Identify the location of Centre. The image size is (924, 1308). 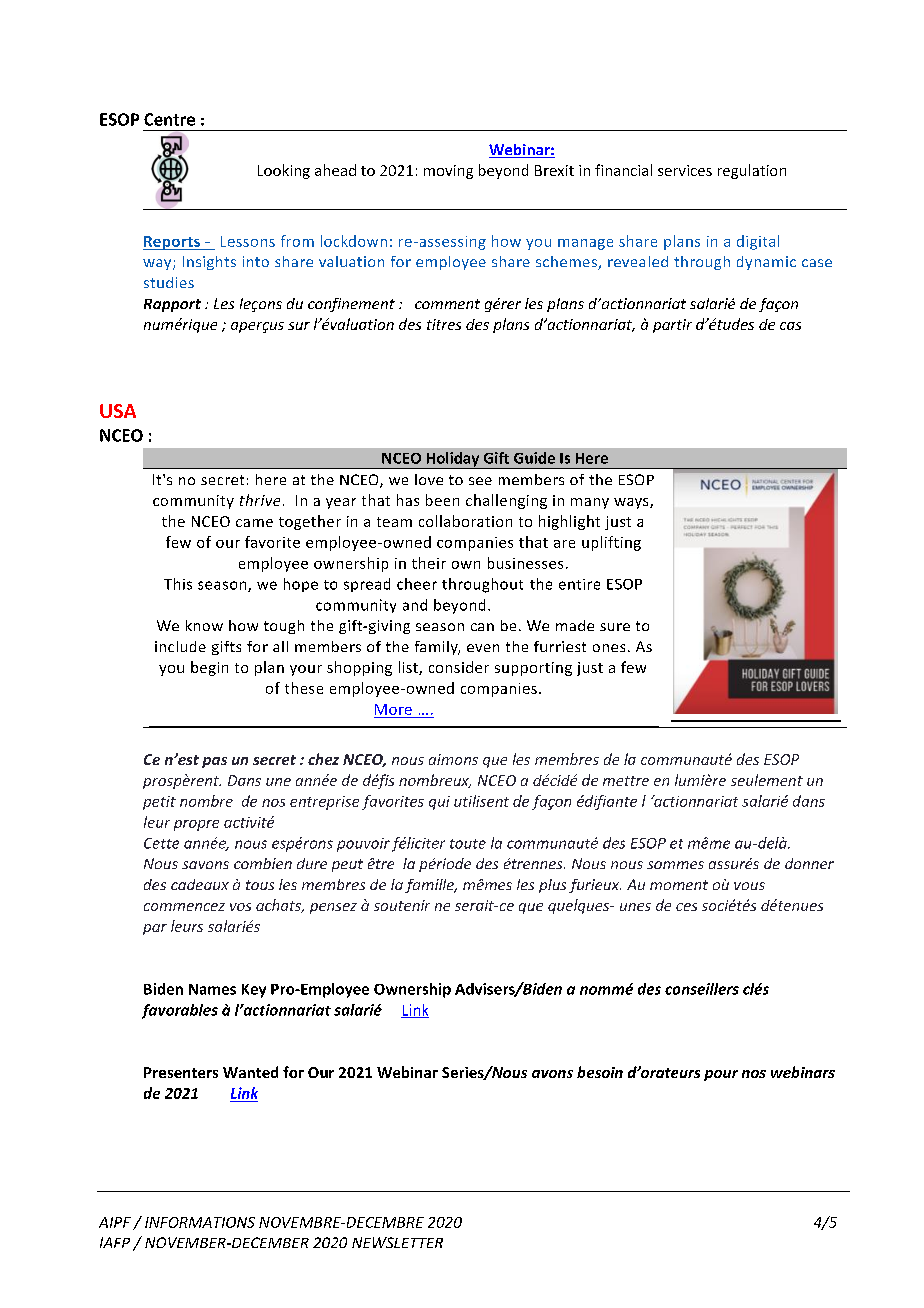
(169, 119).
